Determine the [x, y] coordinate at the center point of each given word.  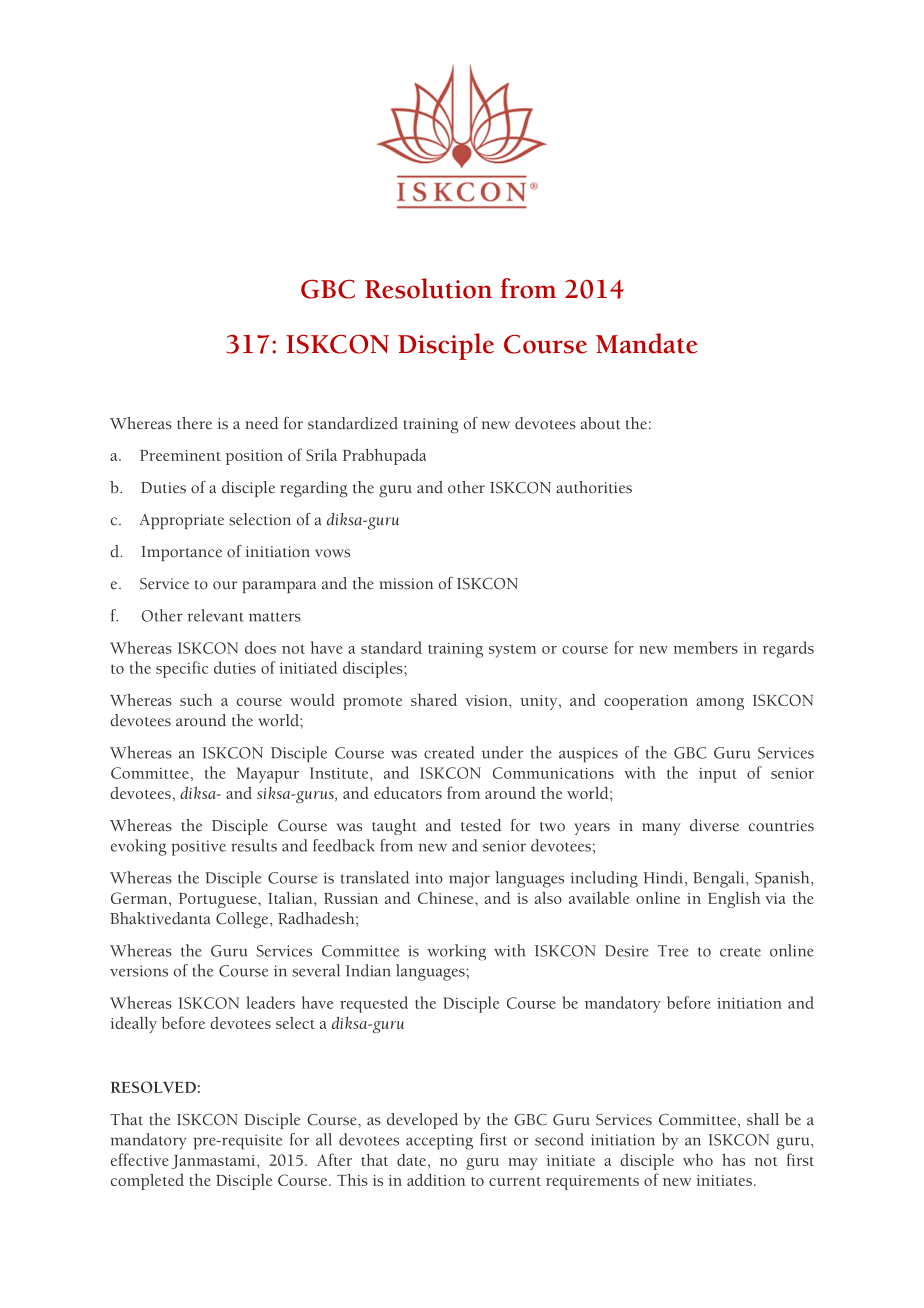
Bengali [720, 879]
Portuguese [219, 900]
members [705, 647]
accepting [439, 1142]
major [469, 880]
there [194, 423]
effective [140, 1159]
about [601, 423]
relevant [215, 615]
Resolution [428, 288]
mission [406, 584]
